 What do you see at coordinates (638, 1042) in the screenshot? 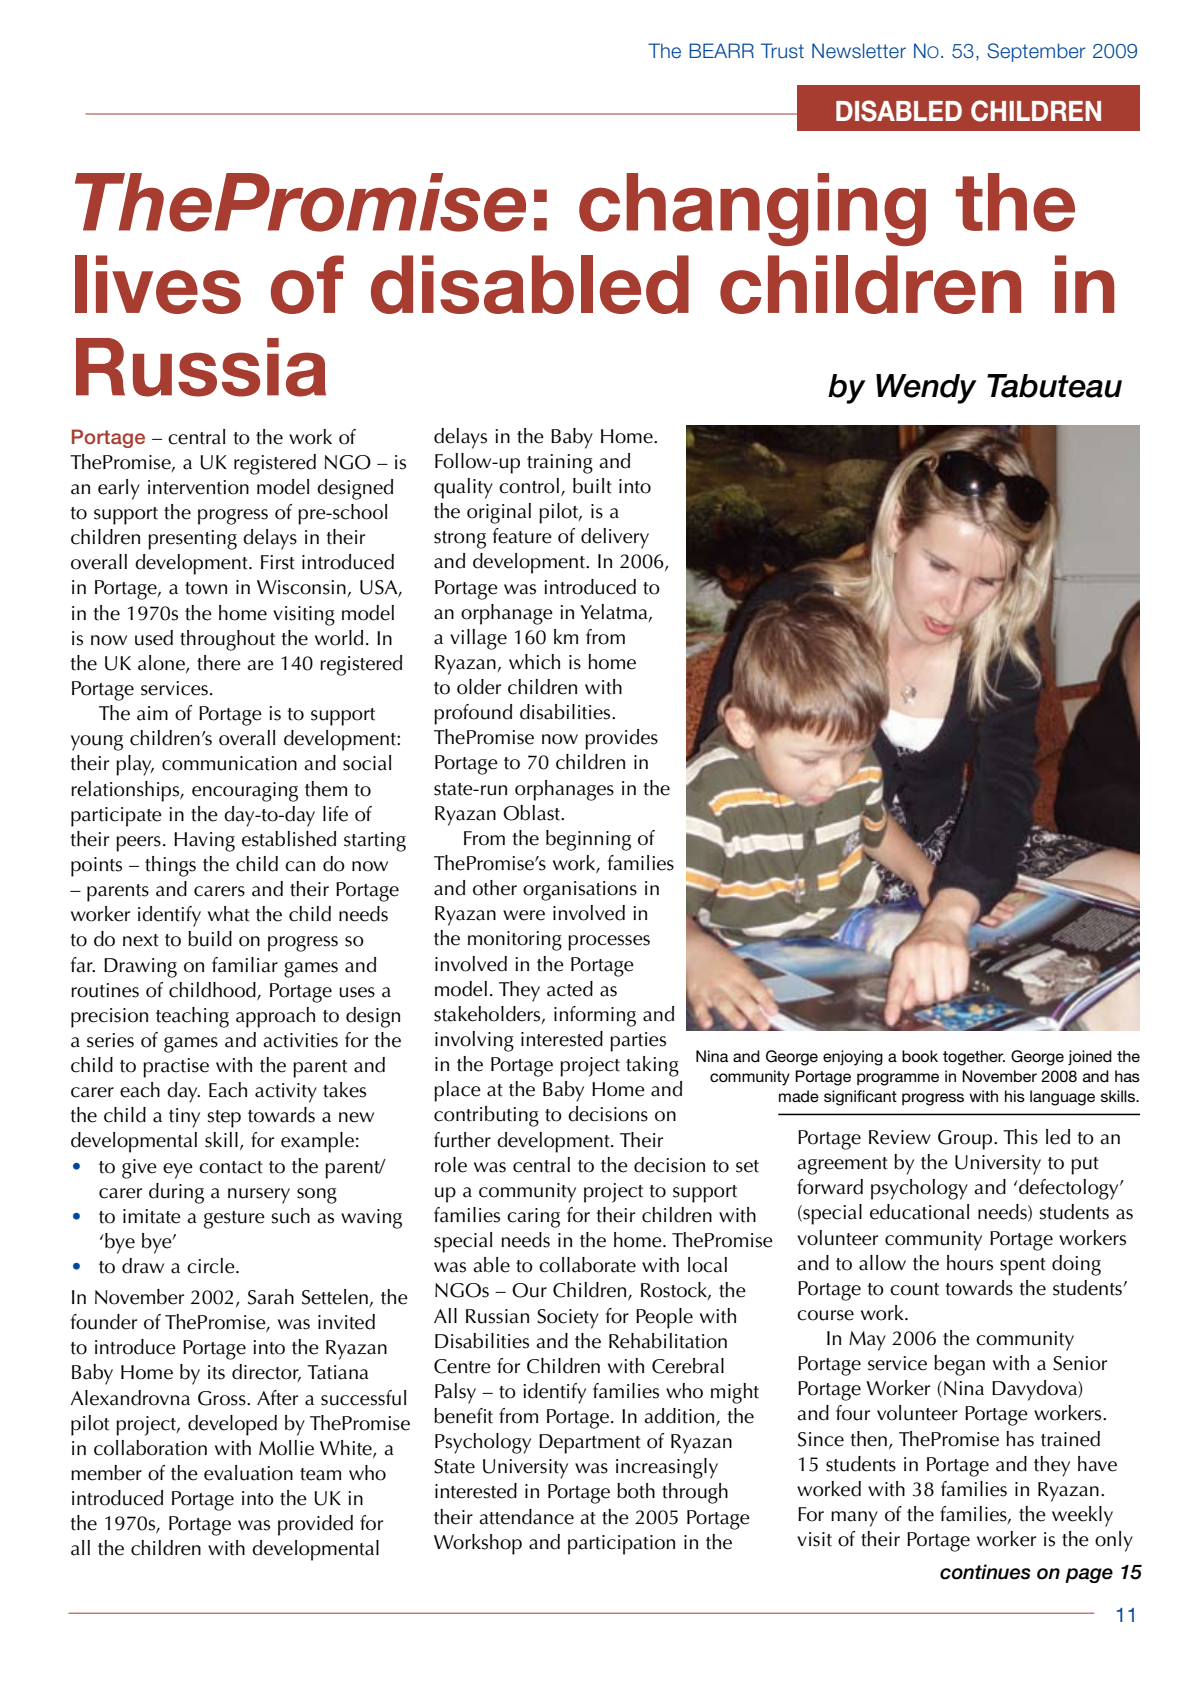
I see `parties` at bounding box center [638, 1042].
